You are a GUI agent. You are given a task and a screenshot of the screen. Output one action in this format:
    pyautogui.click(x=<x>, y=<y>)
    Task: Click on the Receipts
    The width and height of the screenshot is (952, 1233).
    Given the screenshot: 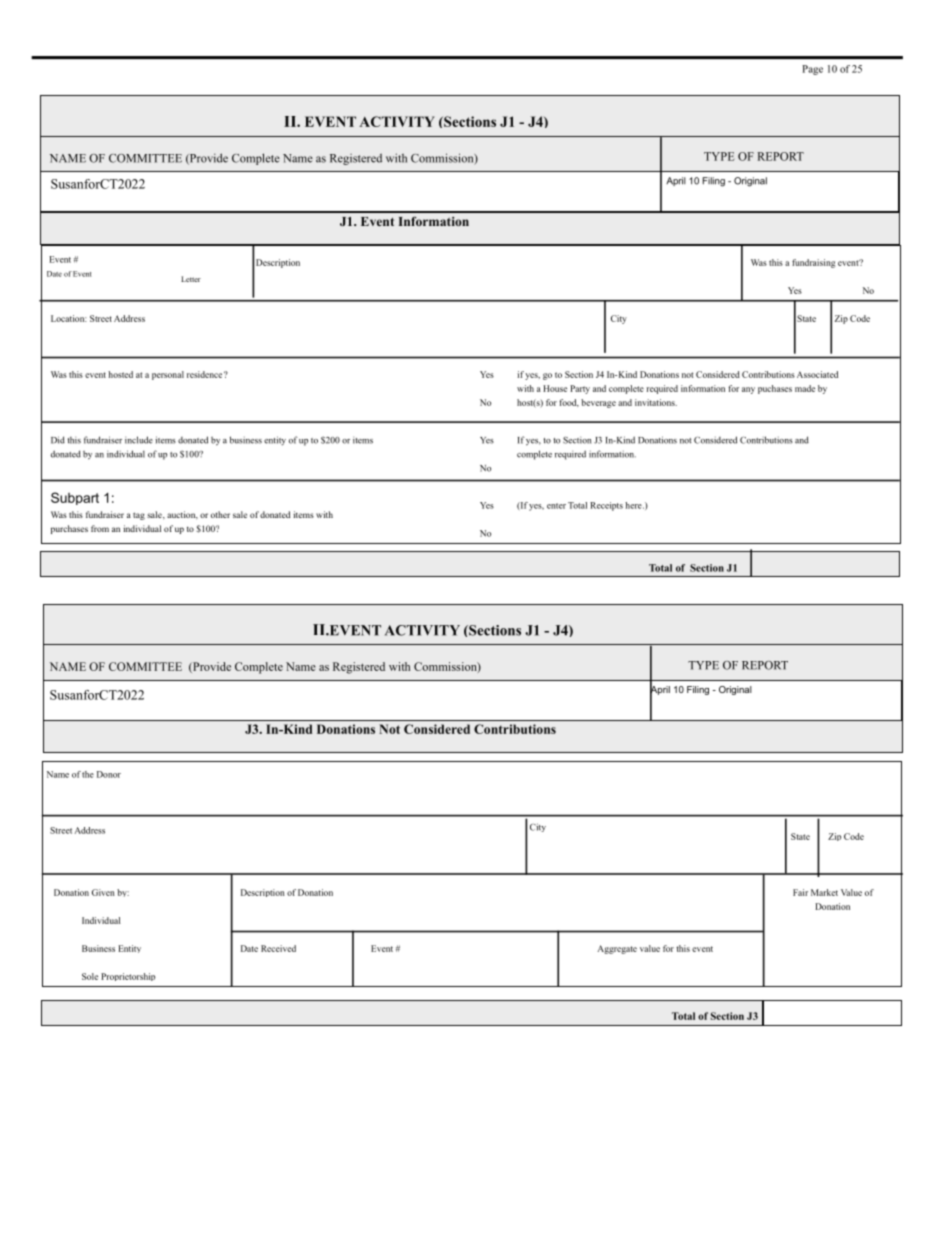 What is the action you would take?
    pyautogui.click(x=606, y=506)
